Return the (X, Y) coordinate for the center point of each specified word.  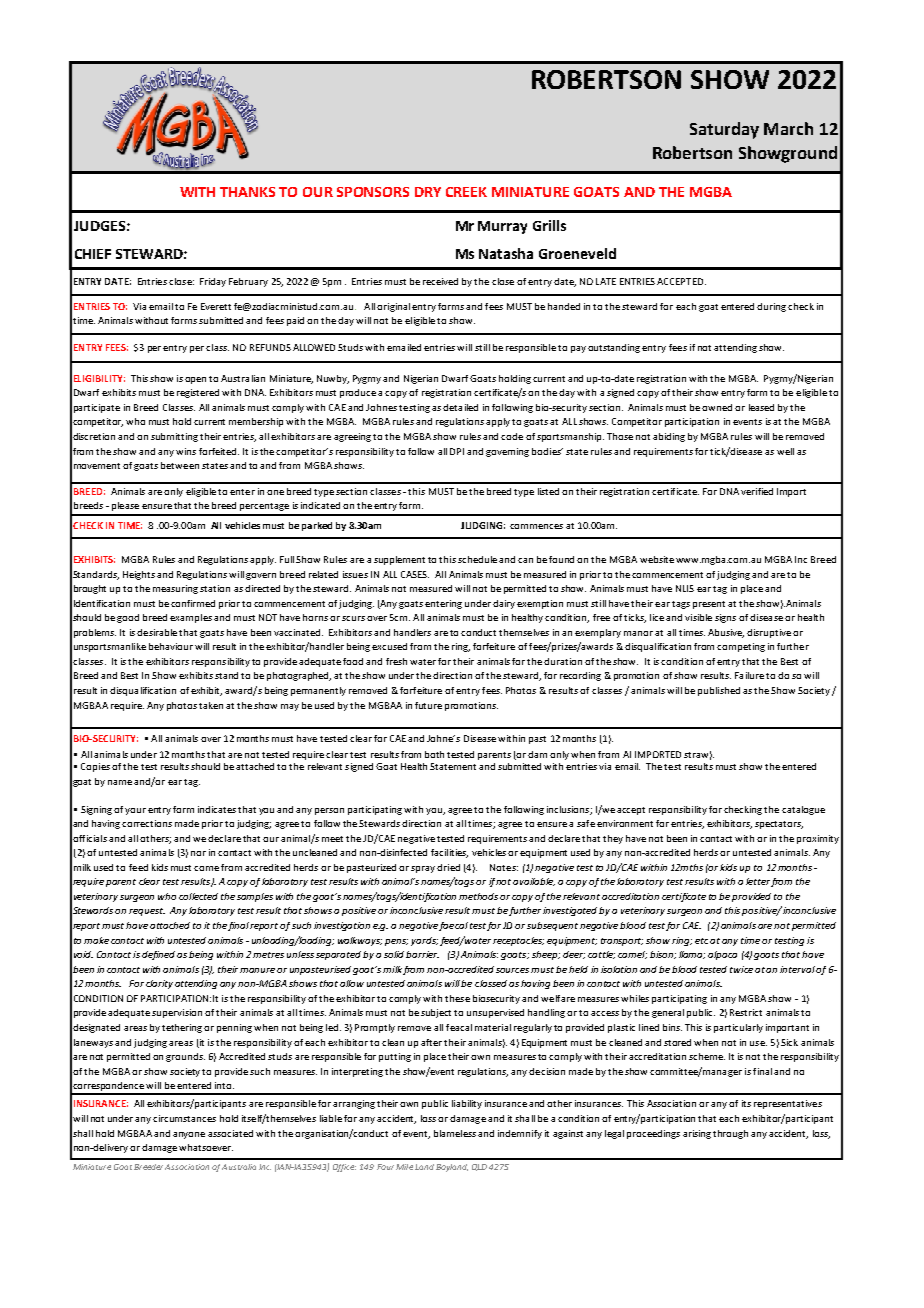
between (180, 465)
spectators (779, 825)
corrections (147, 823)
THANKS (247, 192)
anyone (189, 1135)
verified (757, 491)
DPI (457, 451)
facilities (449, 853)
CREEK (466, 192)
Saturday (724, 130)
